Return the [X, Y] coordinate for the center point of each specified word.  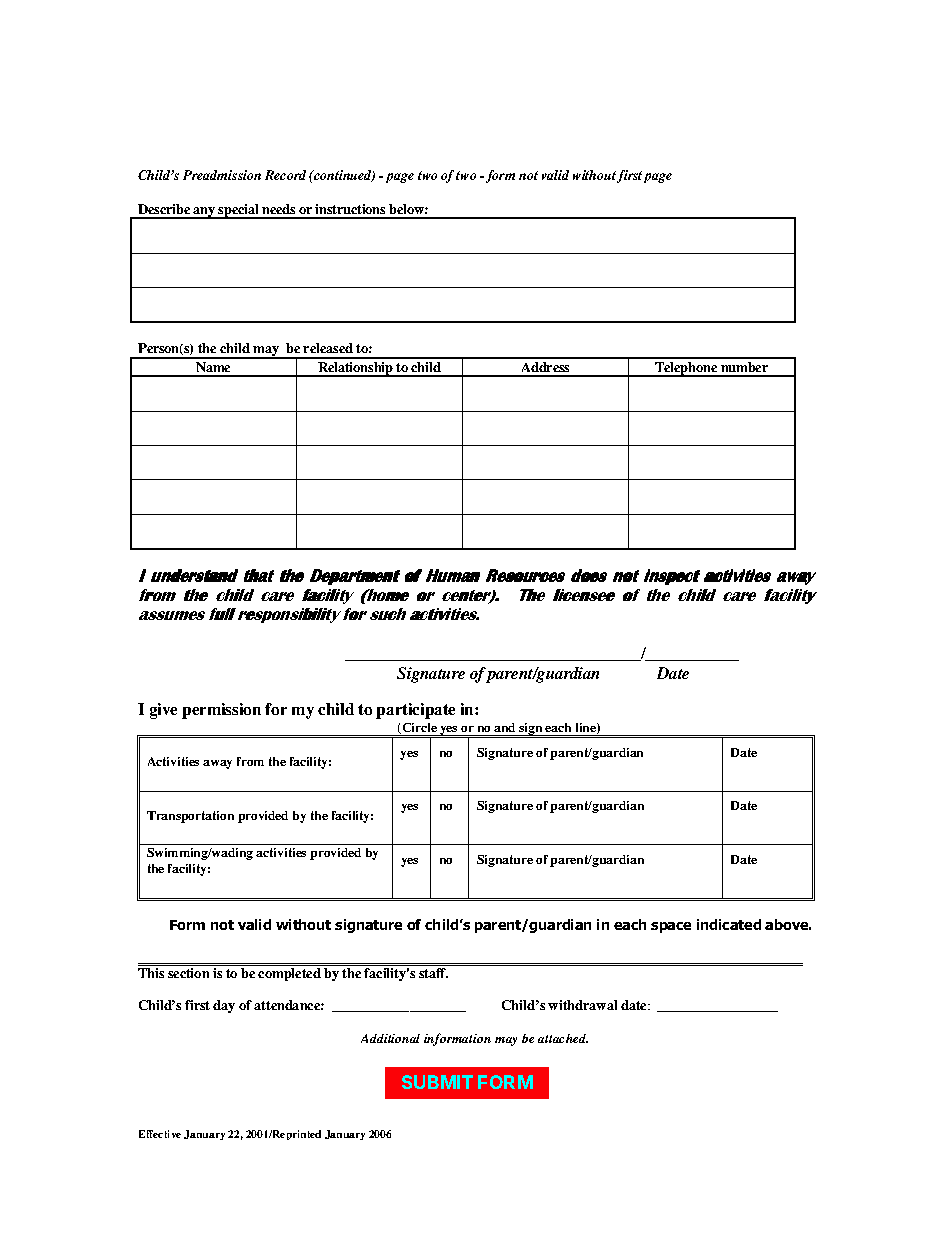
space [671, 927]
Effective [160, 1134]
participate [415, 711]
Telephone [686, 369]
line [587, 728]
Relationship [356, 369]
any [205, 213]
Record [285, 175]
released [328, 348]
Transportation [190, 817]
